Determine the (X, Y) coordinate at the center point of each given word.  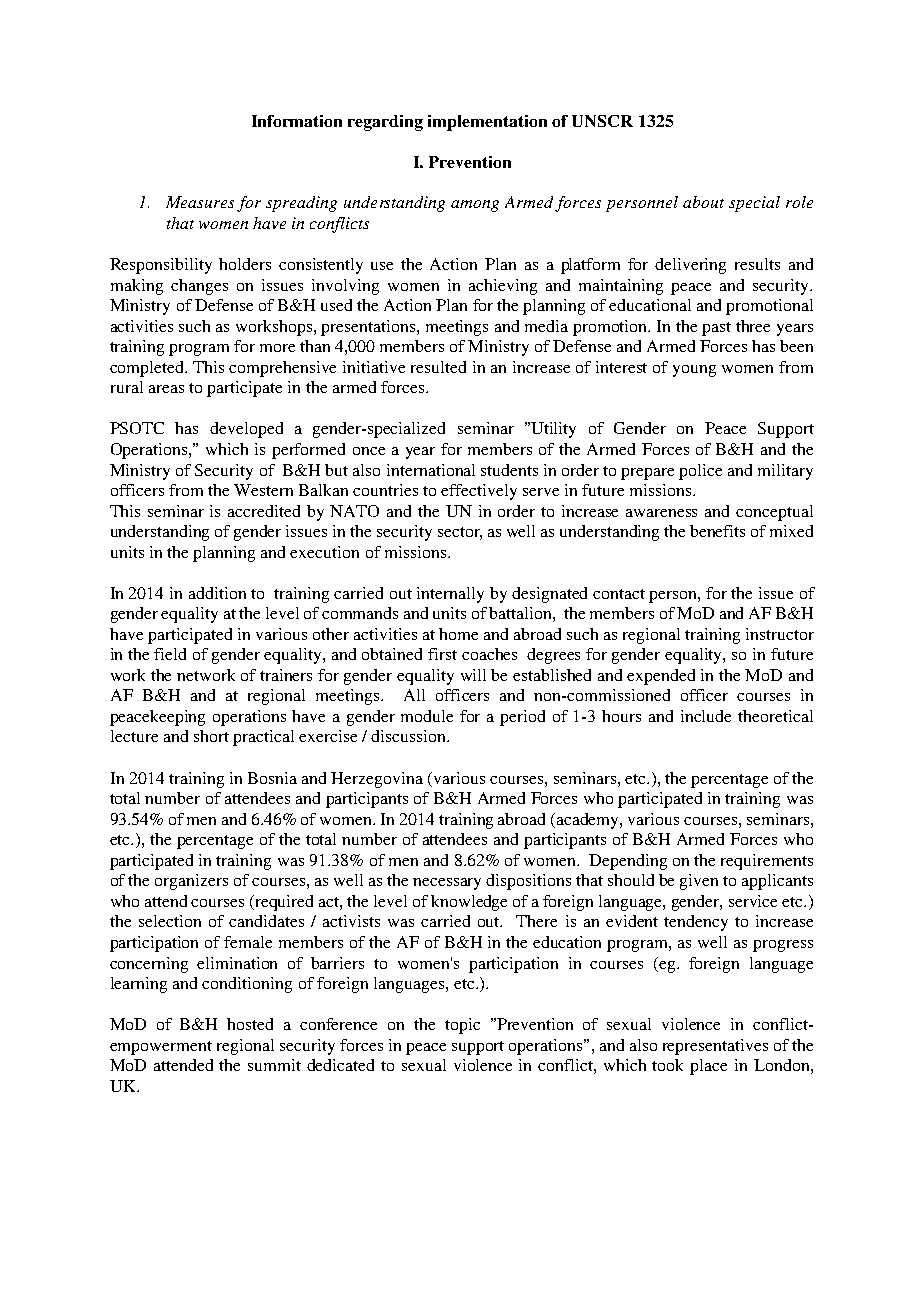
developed (246, 430)
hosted (250, 1024)
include (706, 716)
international (431, 470)
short (211, 736)
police (700, 472)
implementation (487, 123)
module (427, 716)
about (703, 202)
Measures (200, 202)
